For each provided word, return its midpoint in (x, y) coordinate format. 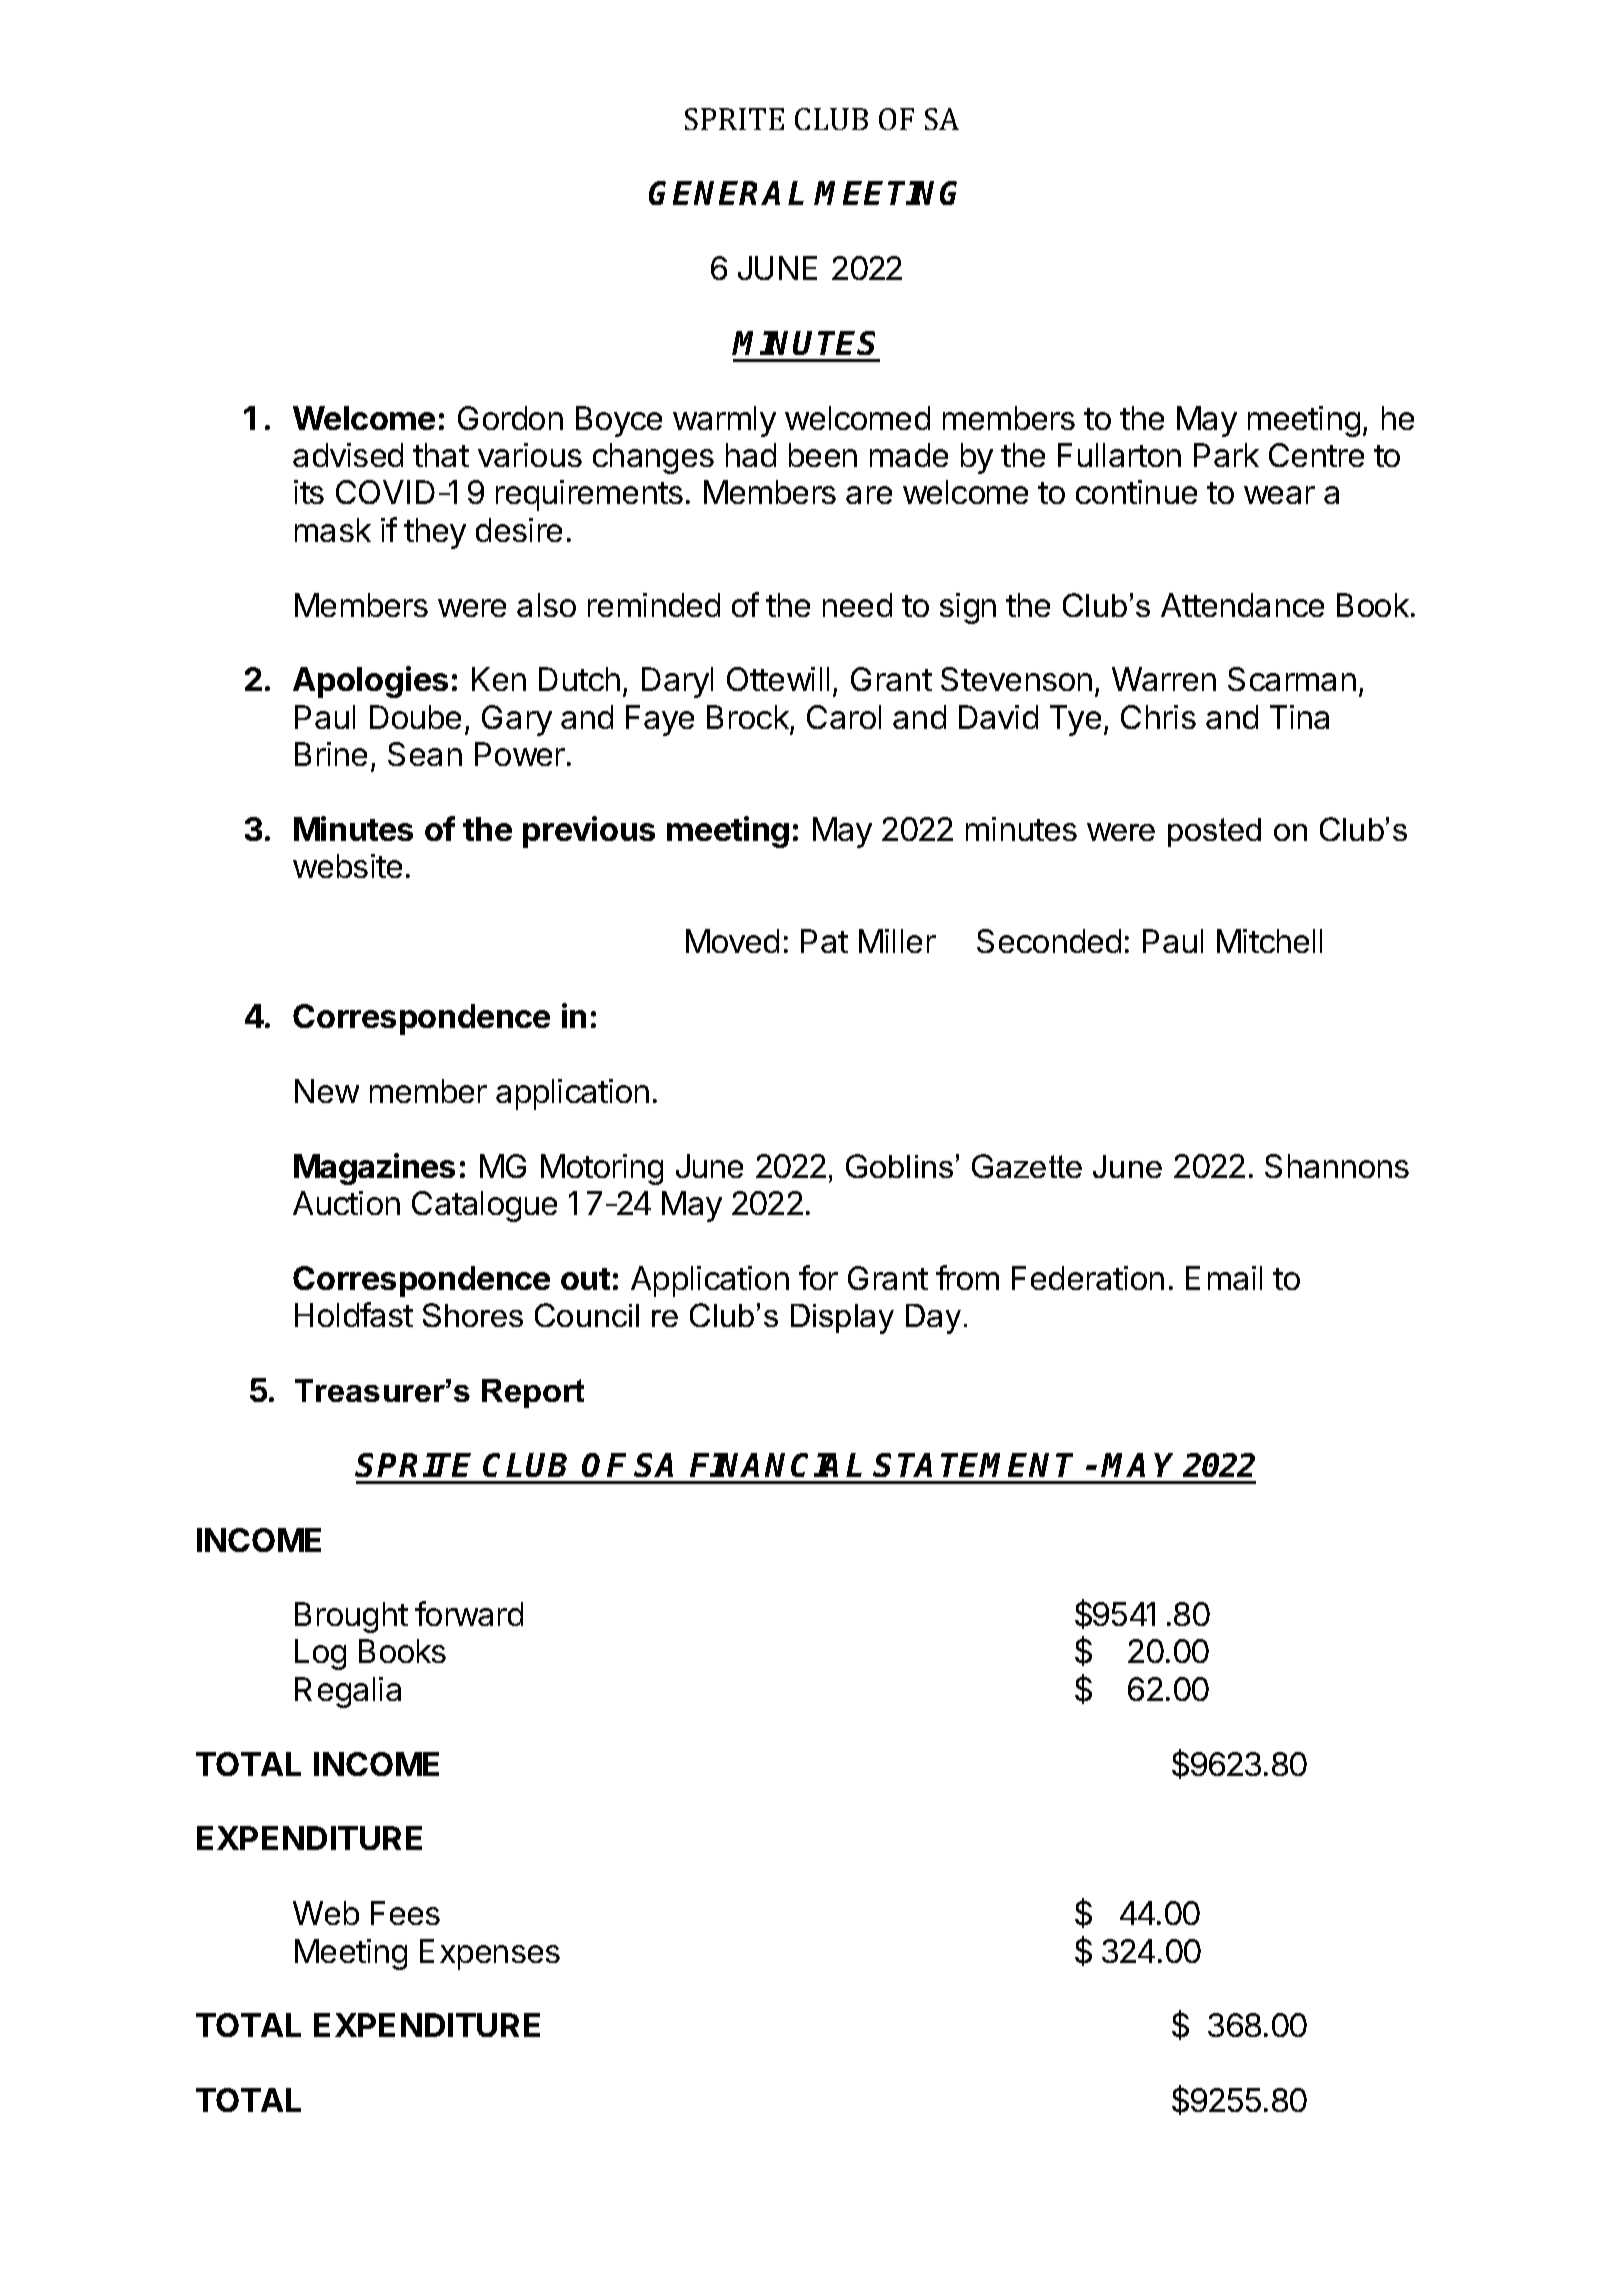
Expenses (490, 1954)
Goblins (899, 1166)
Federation (1088, 1278)
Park (1226, 455)
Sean (425, 754)
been (823, 455)
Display (842, 1319)
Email (1224, 1278)
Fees (405, 1913)
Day (933, 1319)
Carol (844, 717)
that (441, 455)
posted (1214, 832)
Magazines (374, 1169)
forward (469, 1613)
